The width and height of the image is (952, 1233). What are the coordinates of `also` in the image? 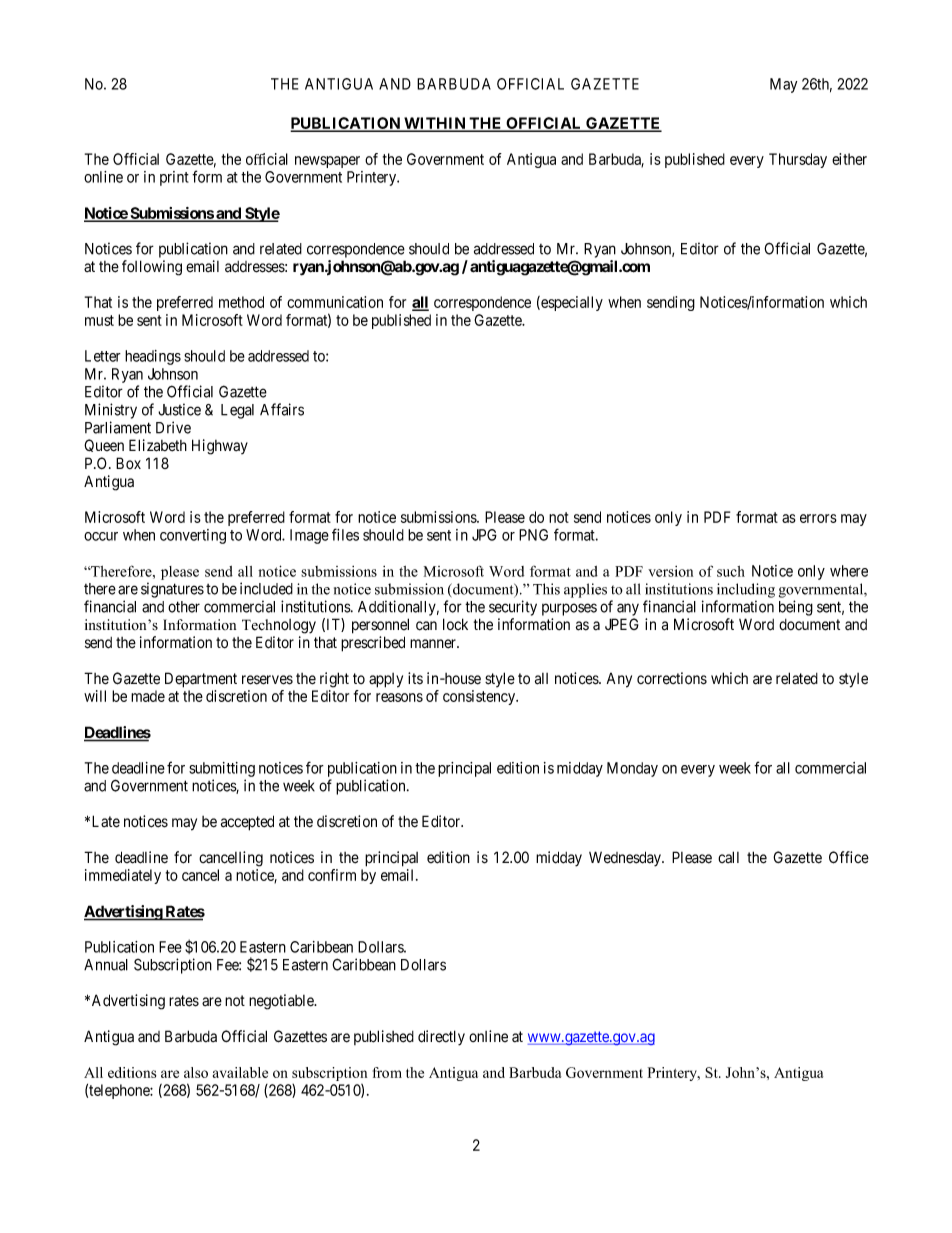 It's located at (196, 1072).
